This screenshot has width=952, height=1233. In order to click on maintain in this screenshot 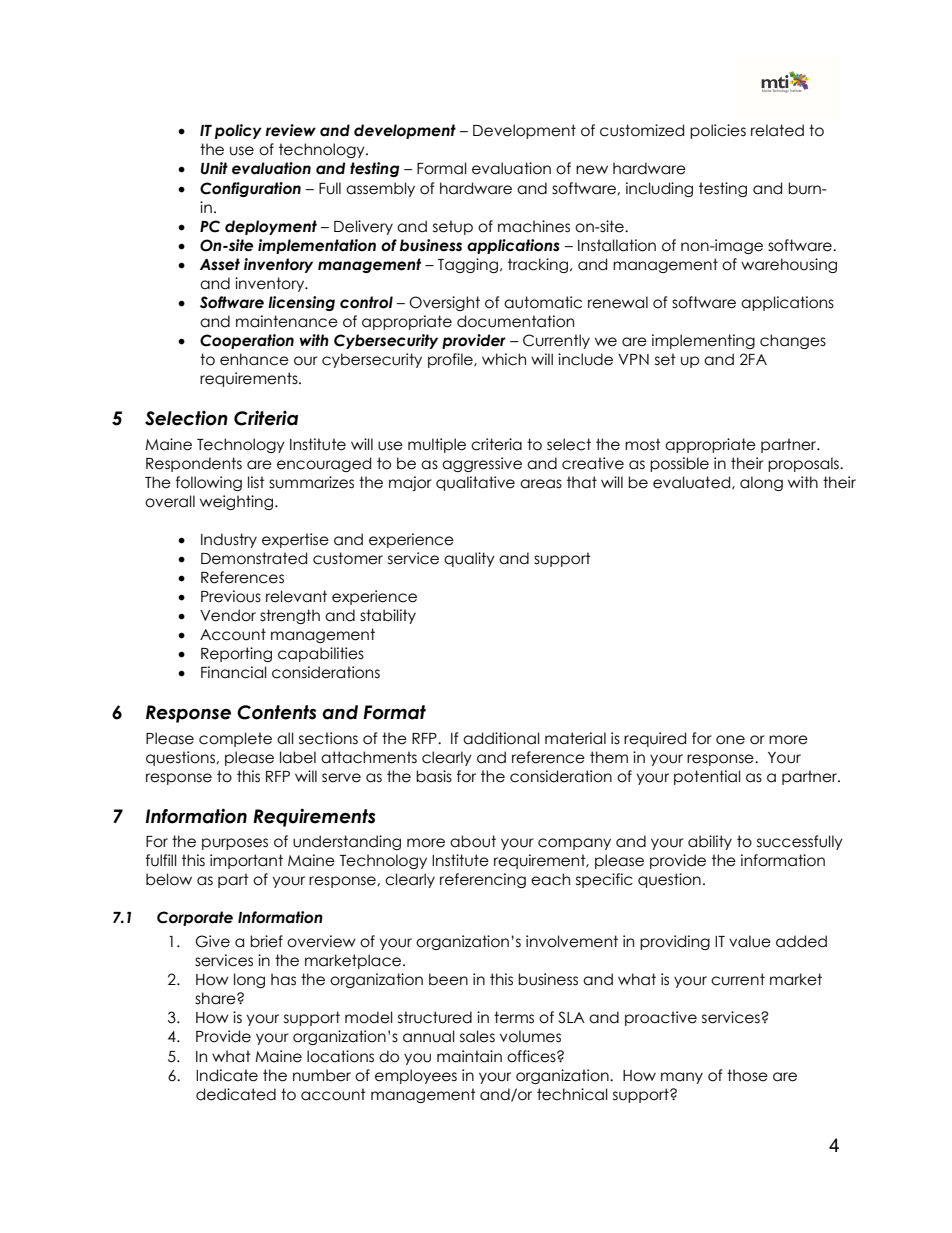, I will do `click(469, 1056)`.
